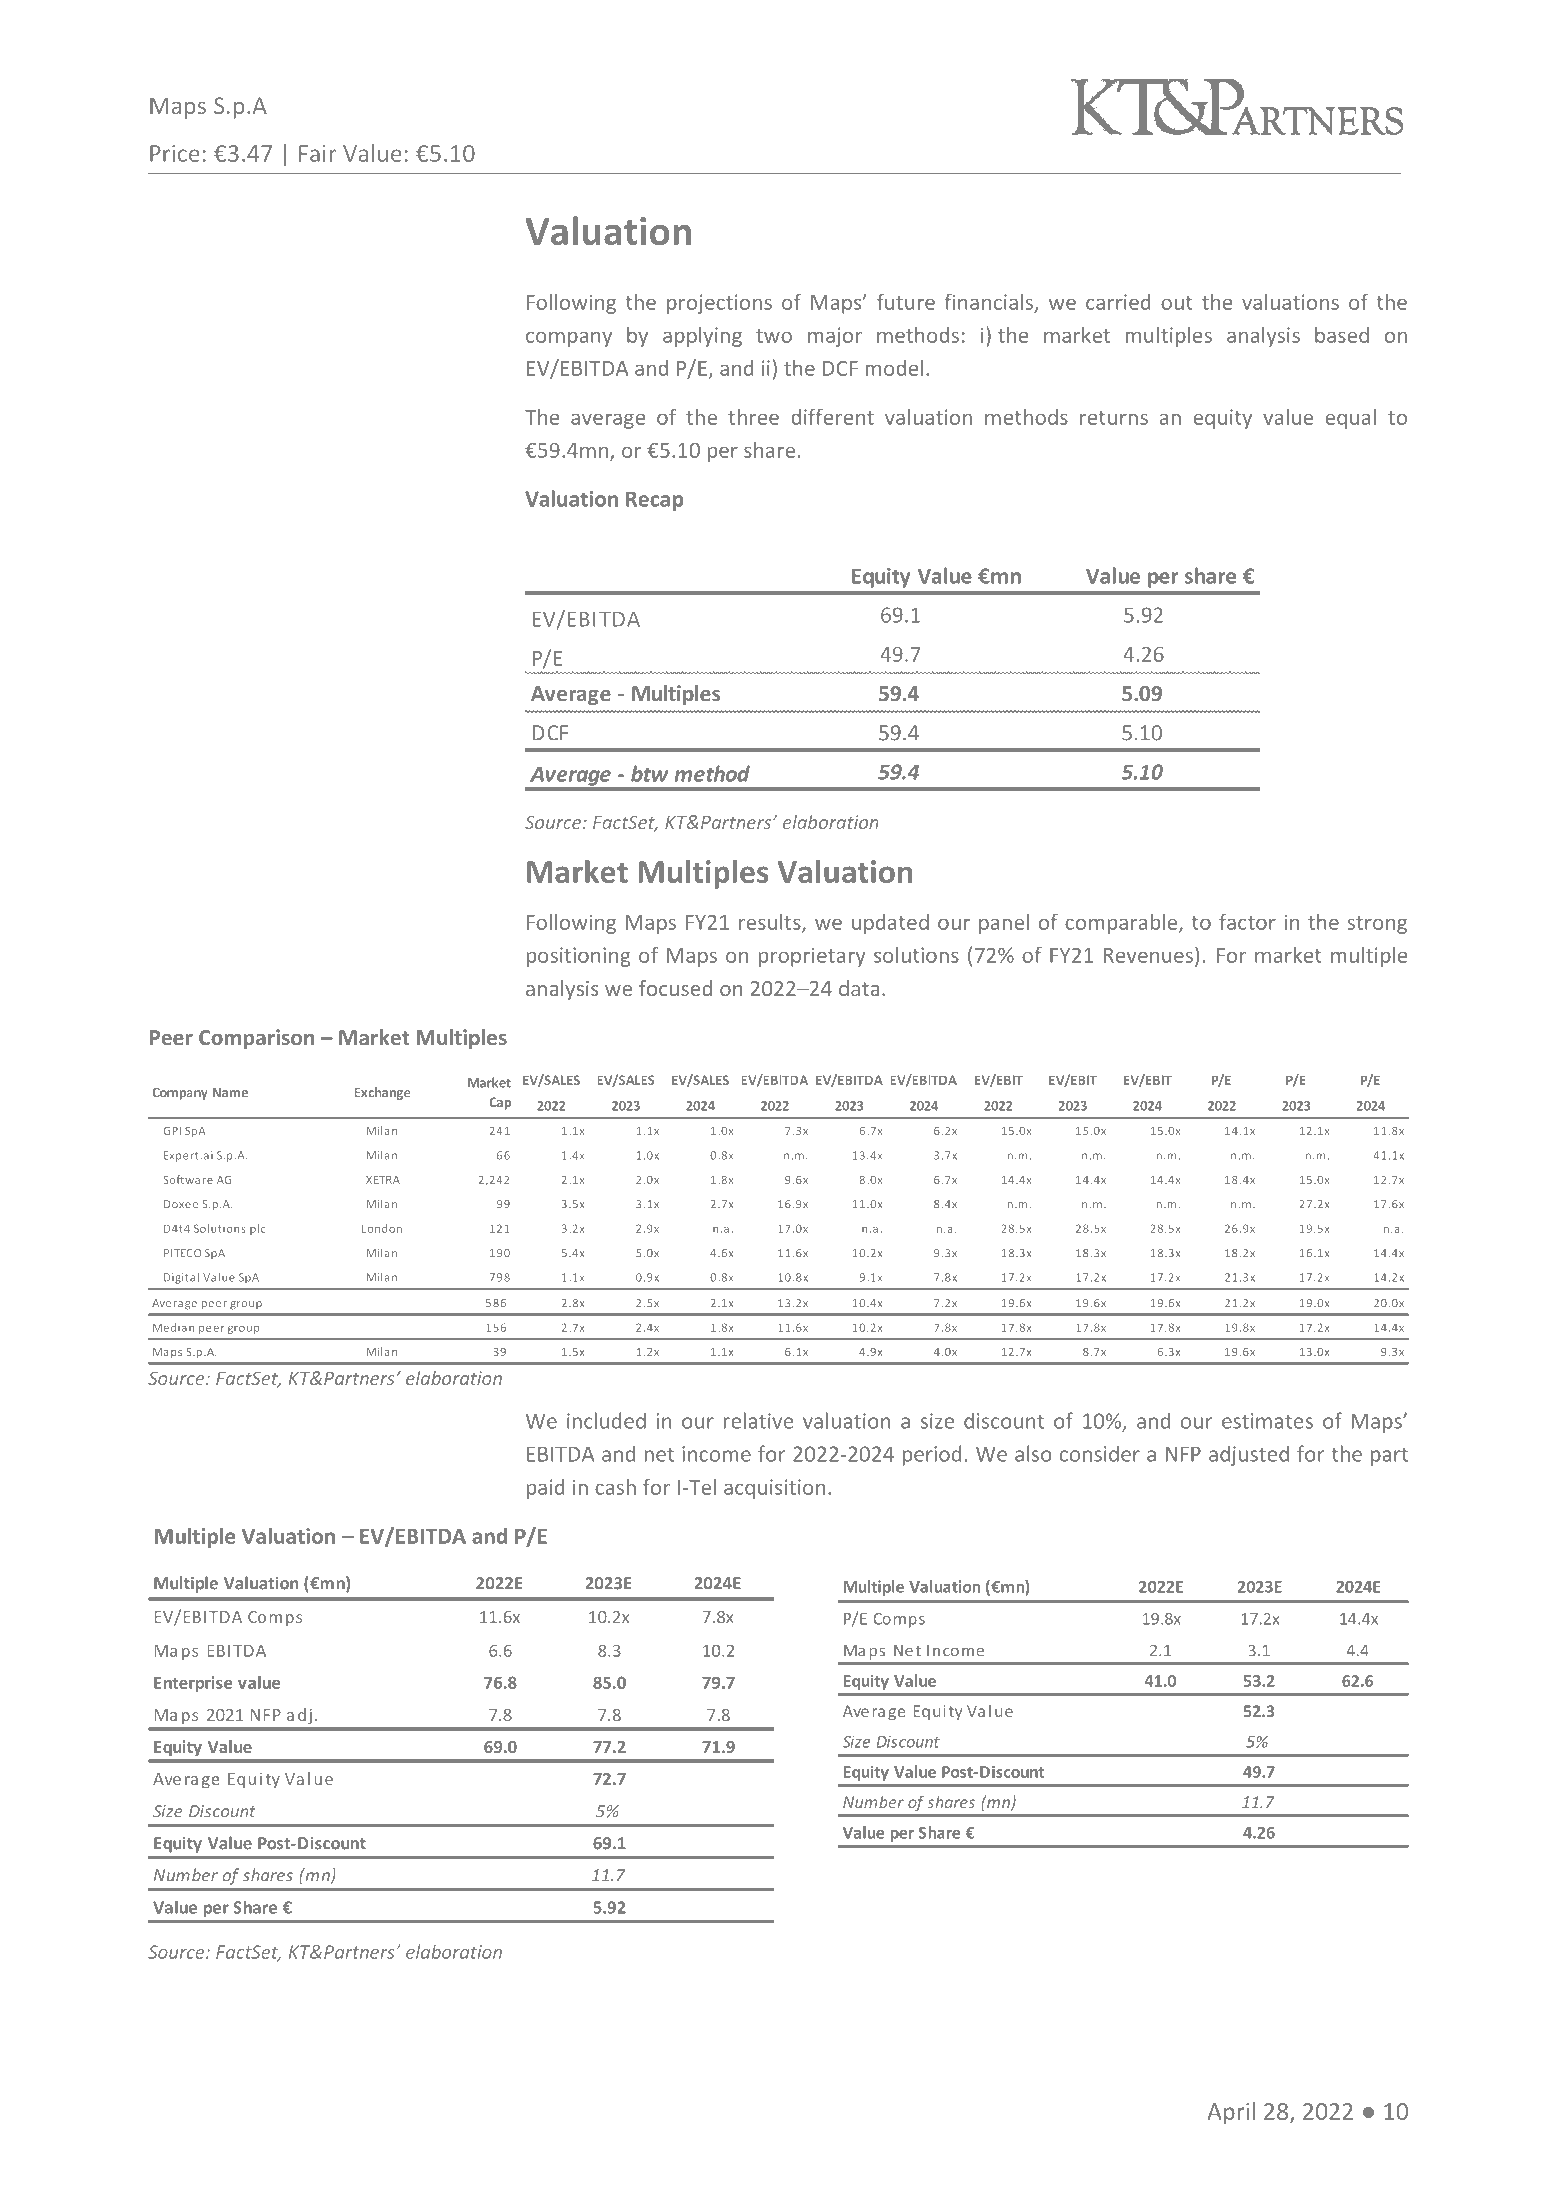 The width and height of the screenshot is (1557, 2202). Describe the element at coordinates (1247, 922) in the screenshot. I see `factor` at that location.
